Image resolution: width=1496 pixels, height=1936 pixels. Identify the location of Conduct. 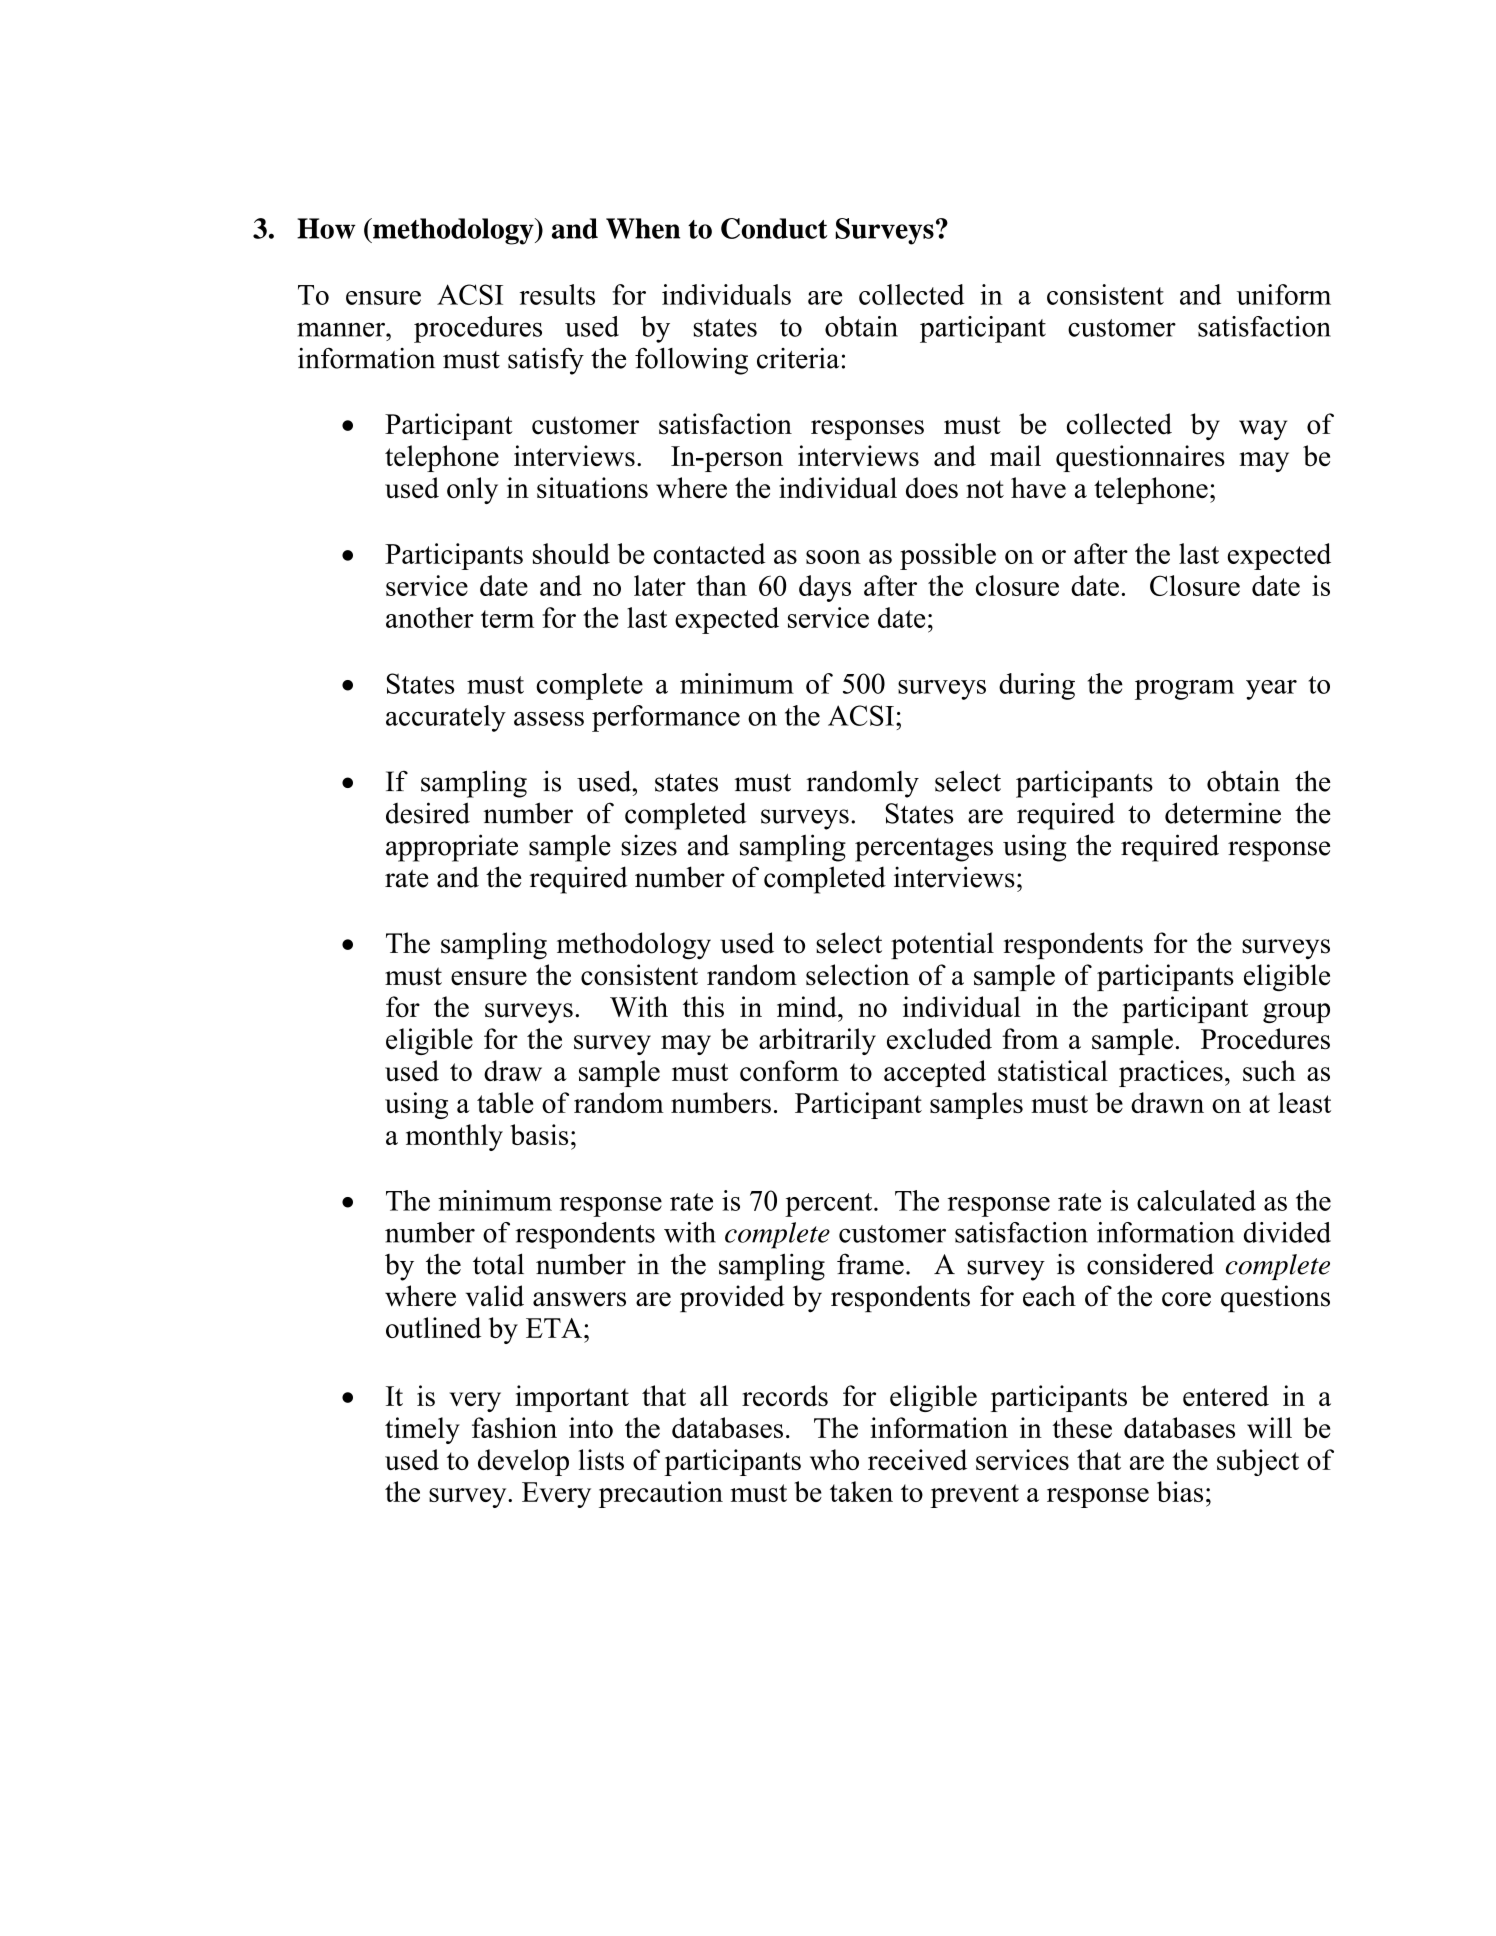
(774, 228).
